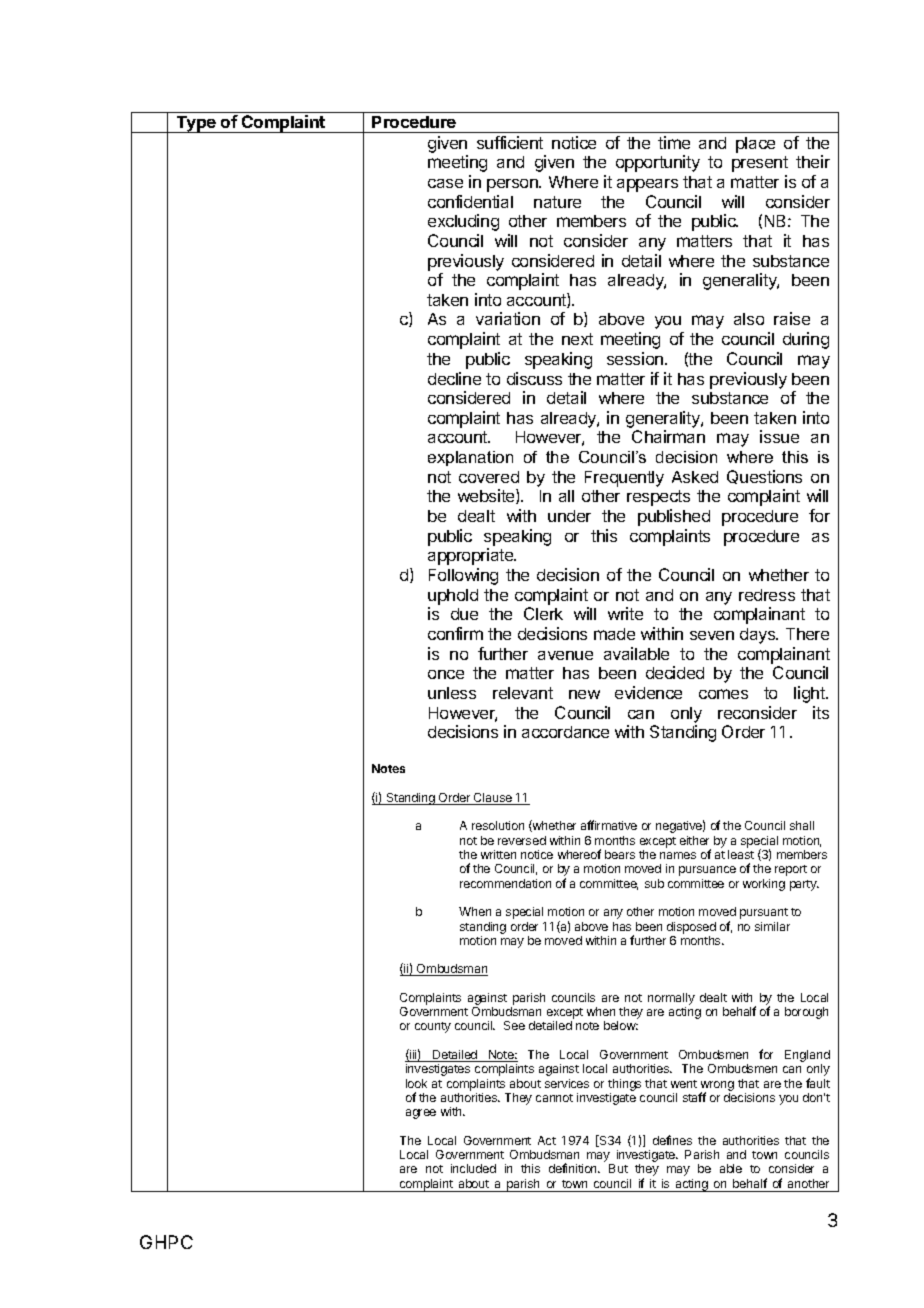  I want to click on issue, so click(779, 436).
